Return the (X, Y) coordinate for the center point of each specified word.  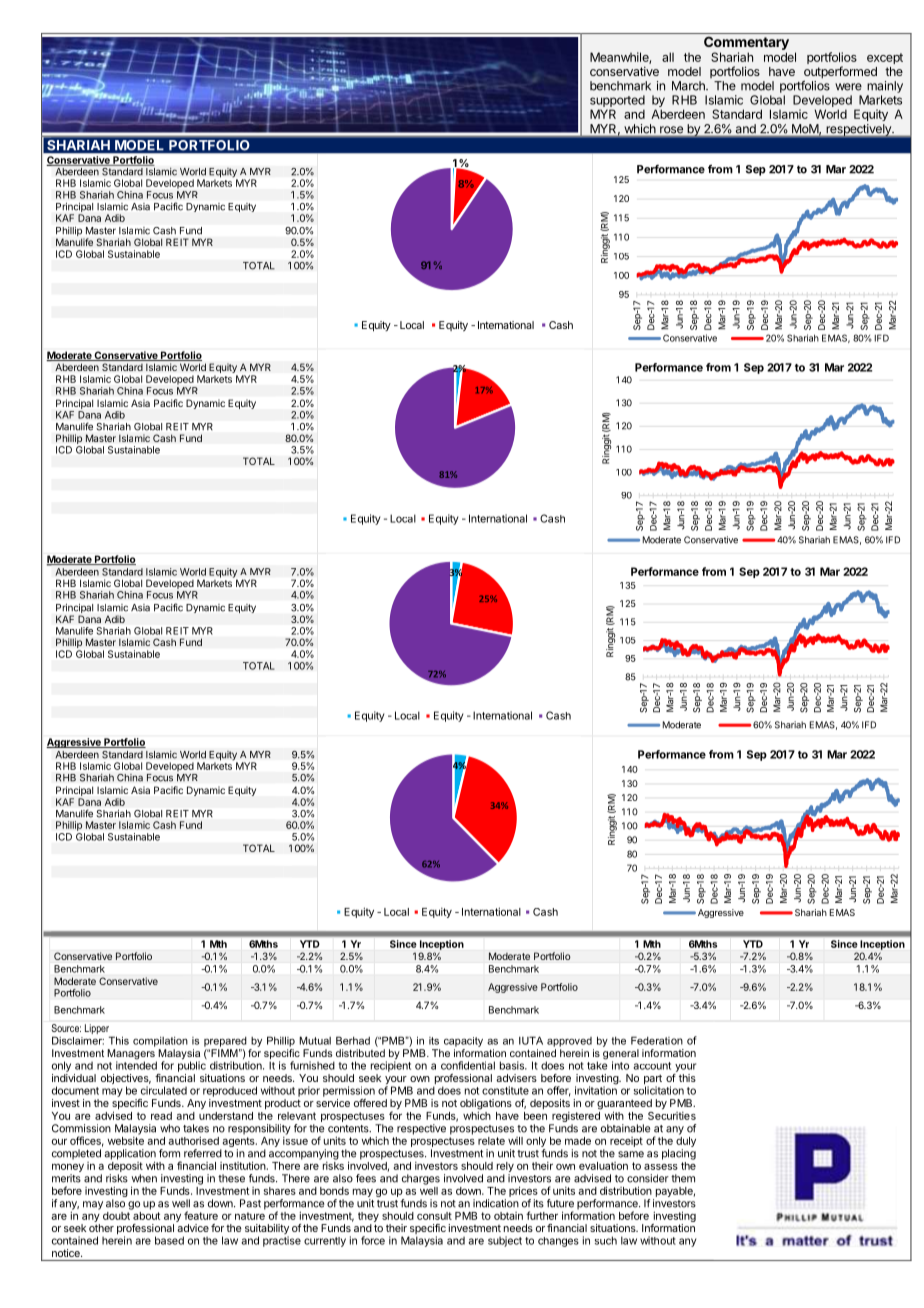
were (848, 87)
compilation (160, 1042)
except (885, 58)
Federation (657, 1040)
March (689, 86)
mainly (885, 87)
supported (617, 102)
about (145, 1214)
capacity (463, 1042)
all (668, 57)
